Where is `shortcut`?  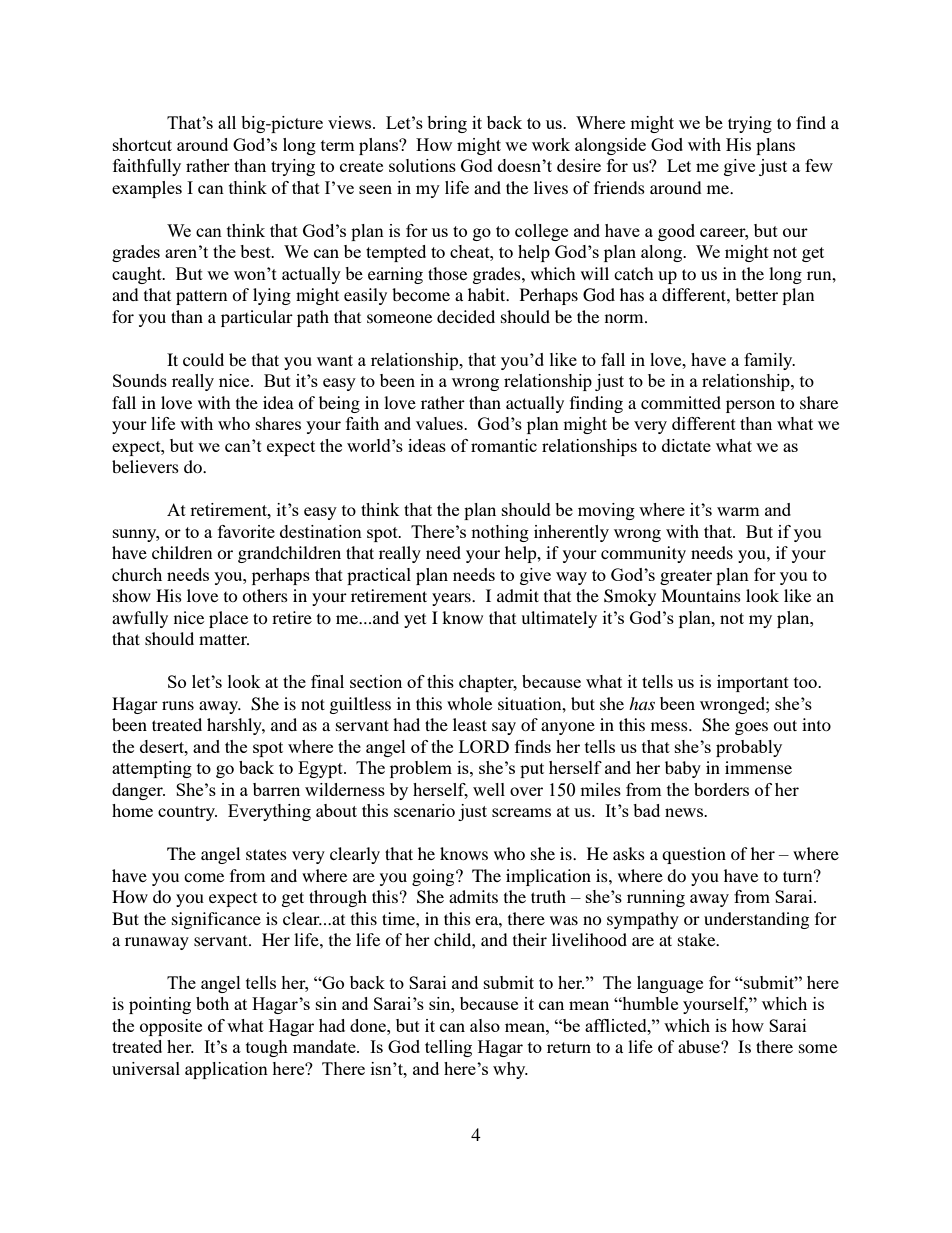
shortcut is located at coordinates (142, 144).
